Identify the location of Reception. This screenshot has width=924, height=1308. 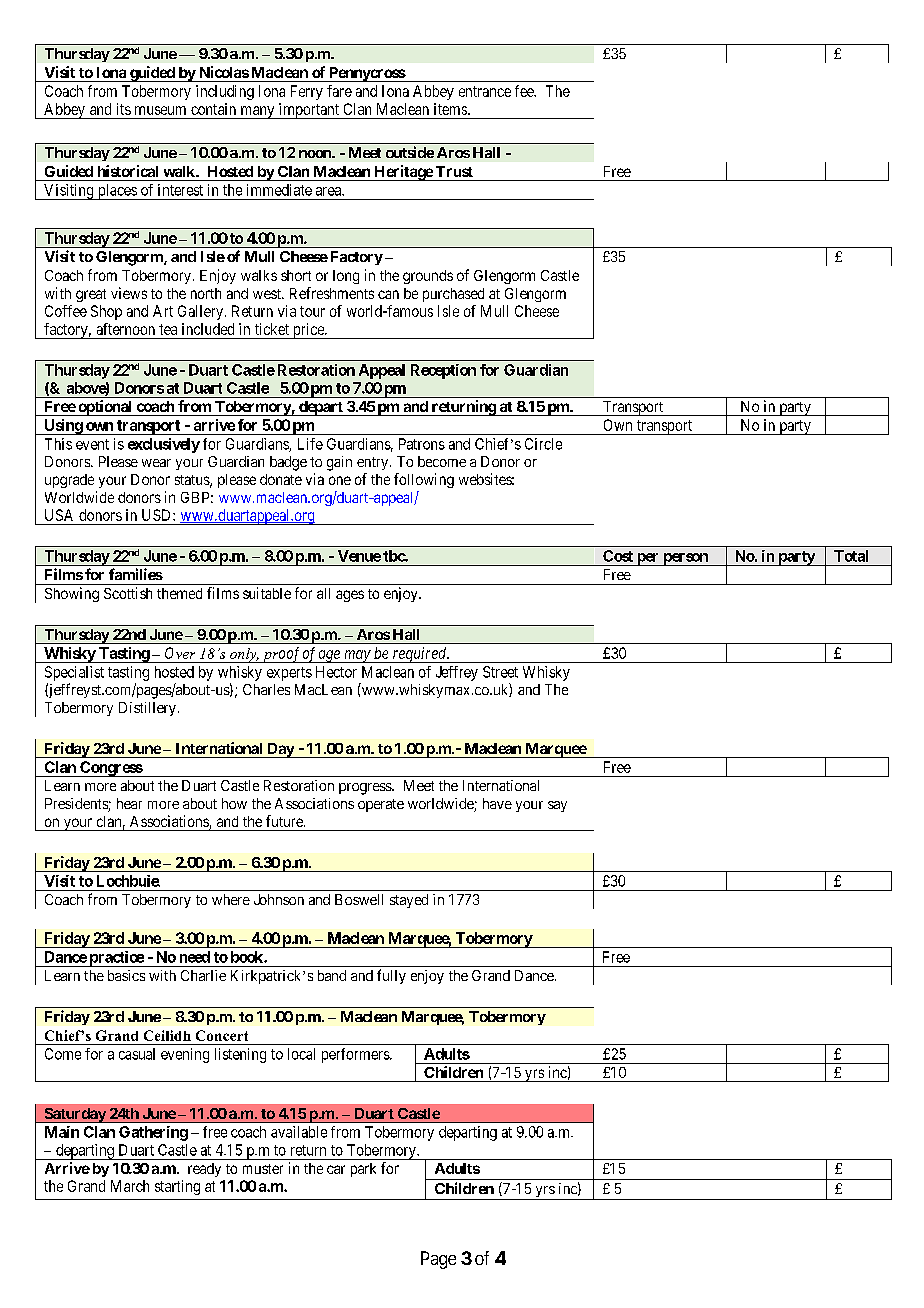
(443, 371).
